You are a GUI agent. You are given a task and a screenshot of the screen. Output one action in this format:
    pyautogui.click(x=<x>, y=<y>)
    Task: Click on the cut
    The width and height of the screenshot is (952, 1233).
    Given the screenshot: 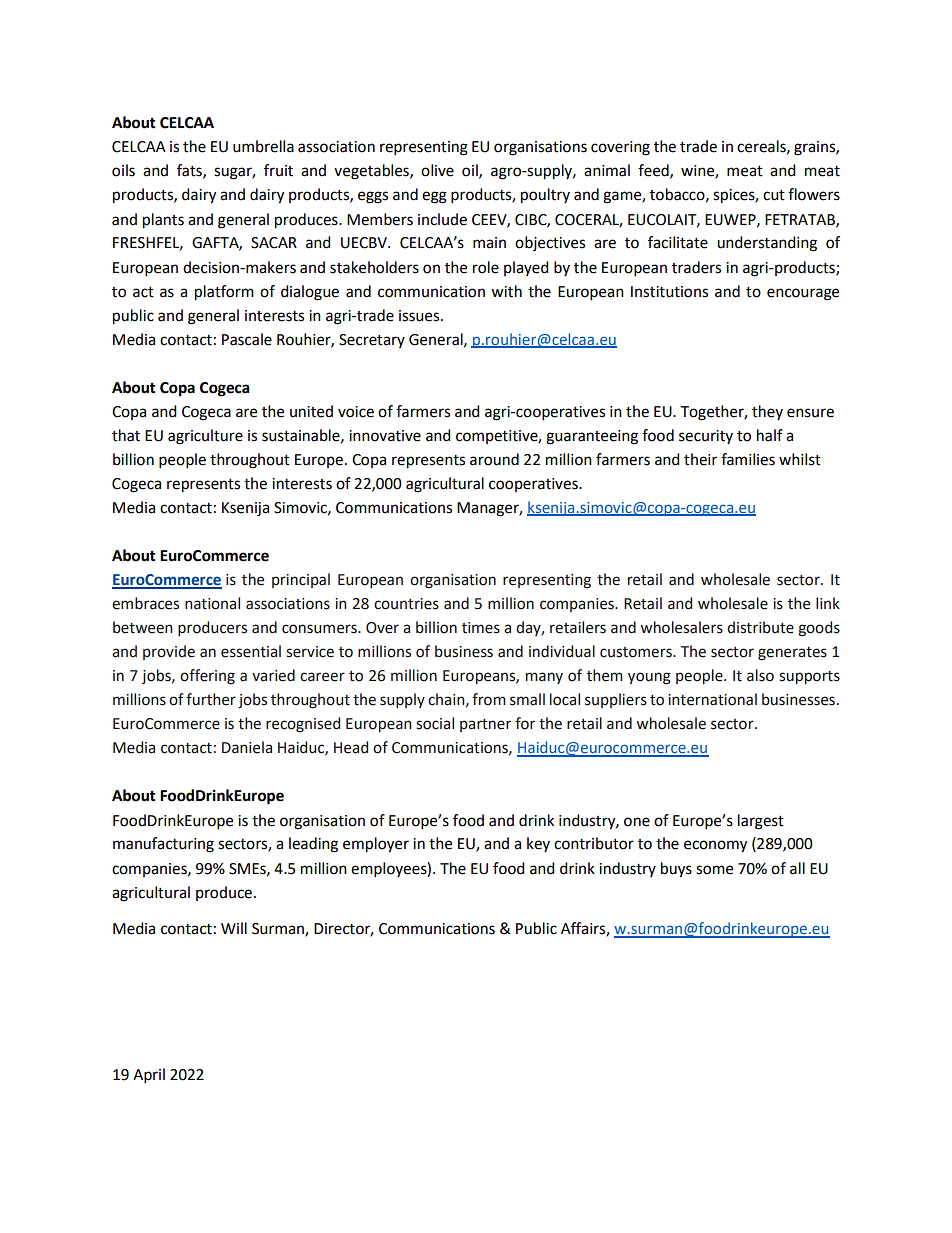 What is the action you would take?
    pyautogui.click(x=774, y=195)
